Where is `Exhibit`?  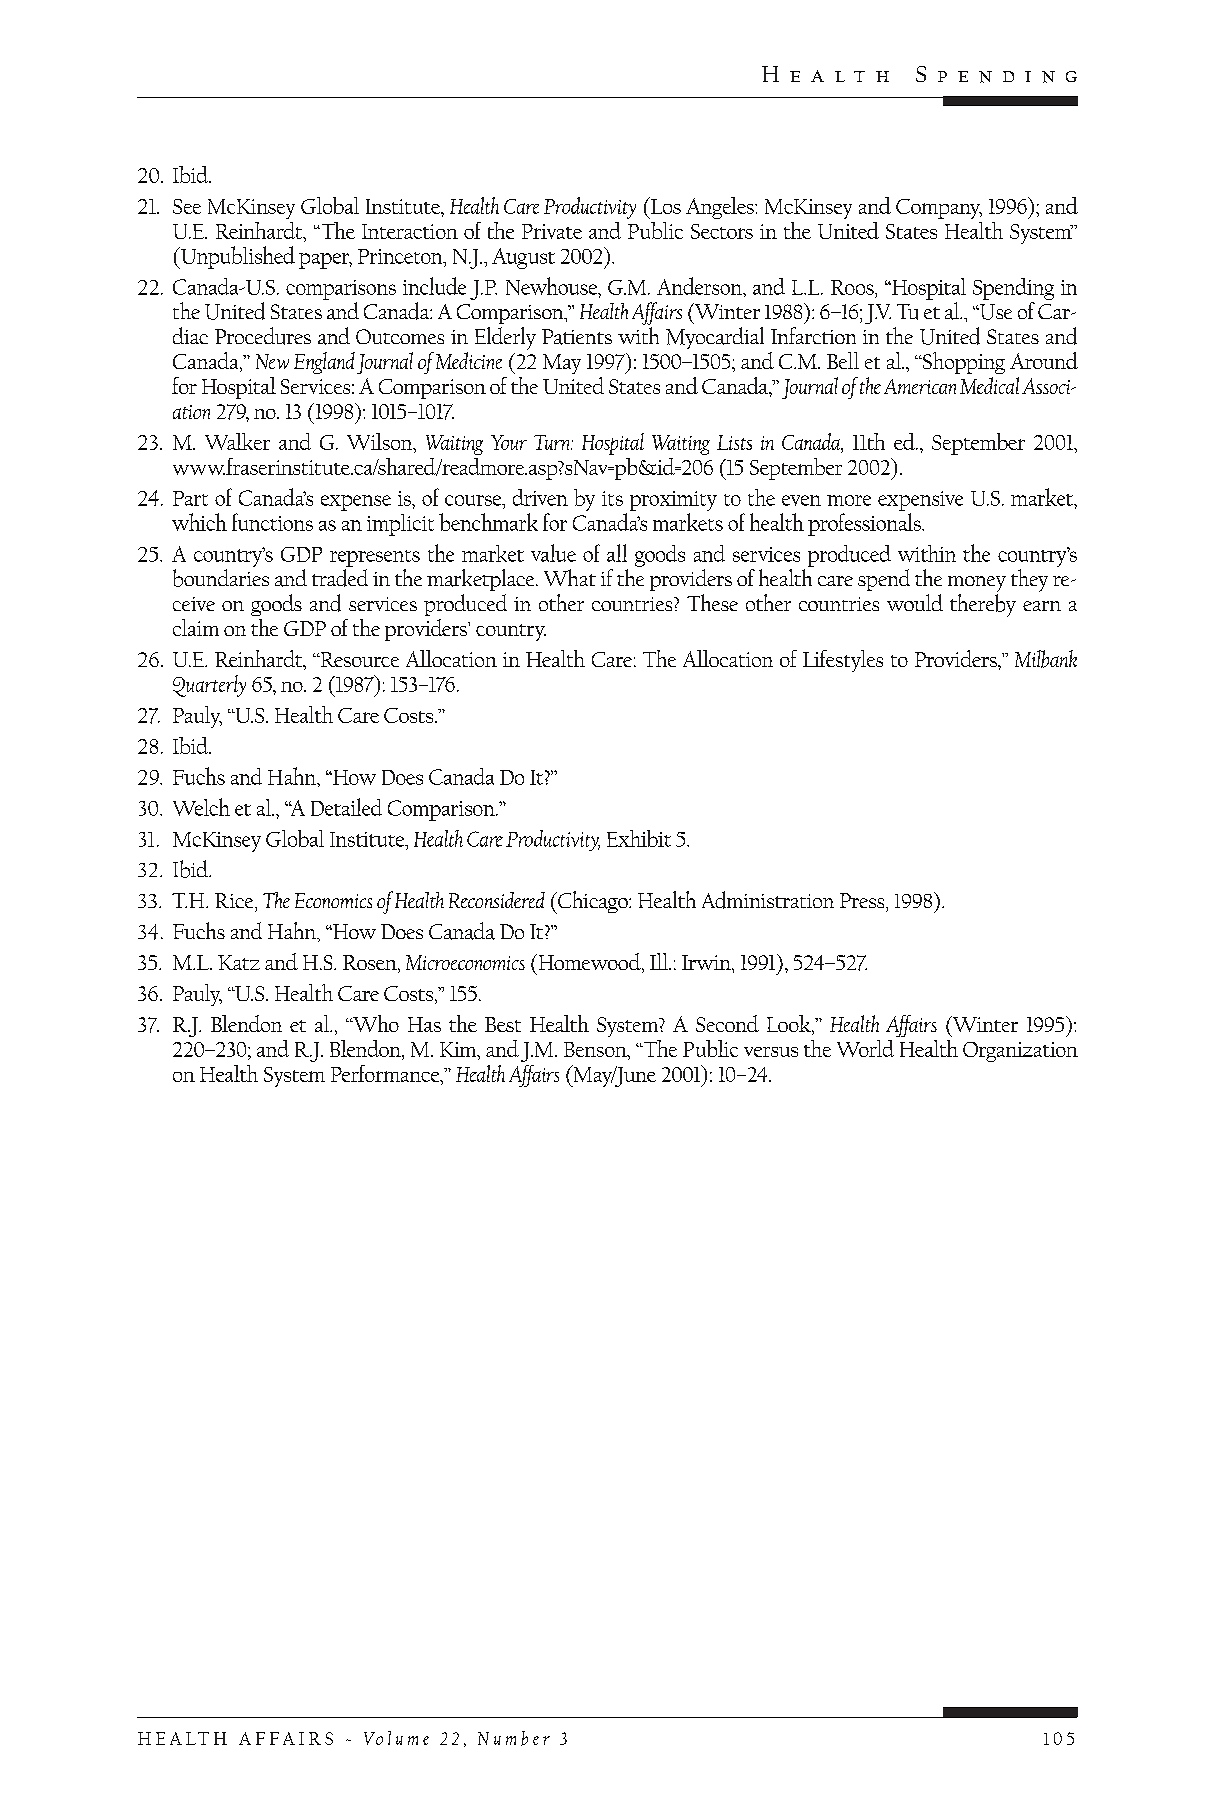
Exhibit is located at coordinates (639, 838).
